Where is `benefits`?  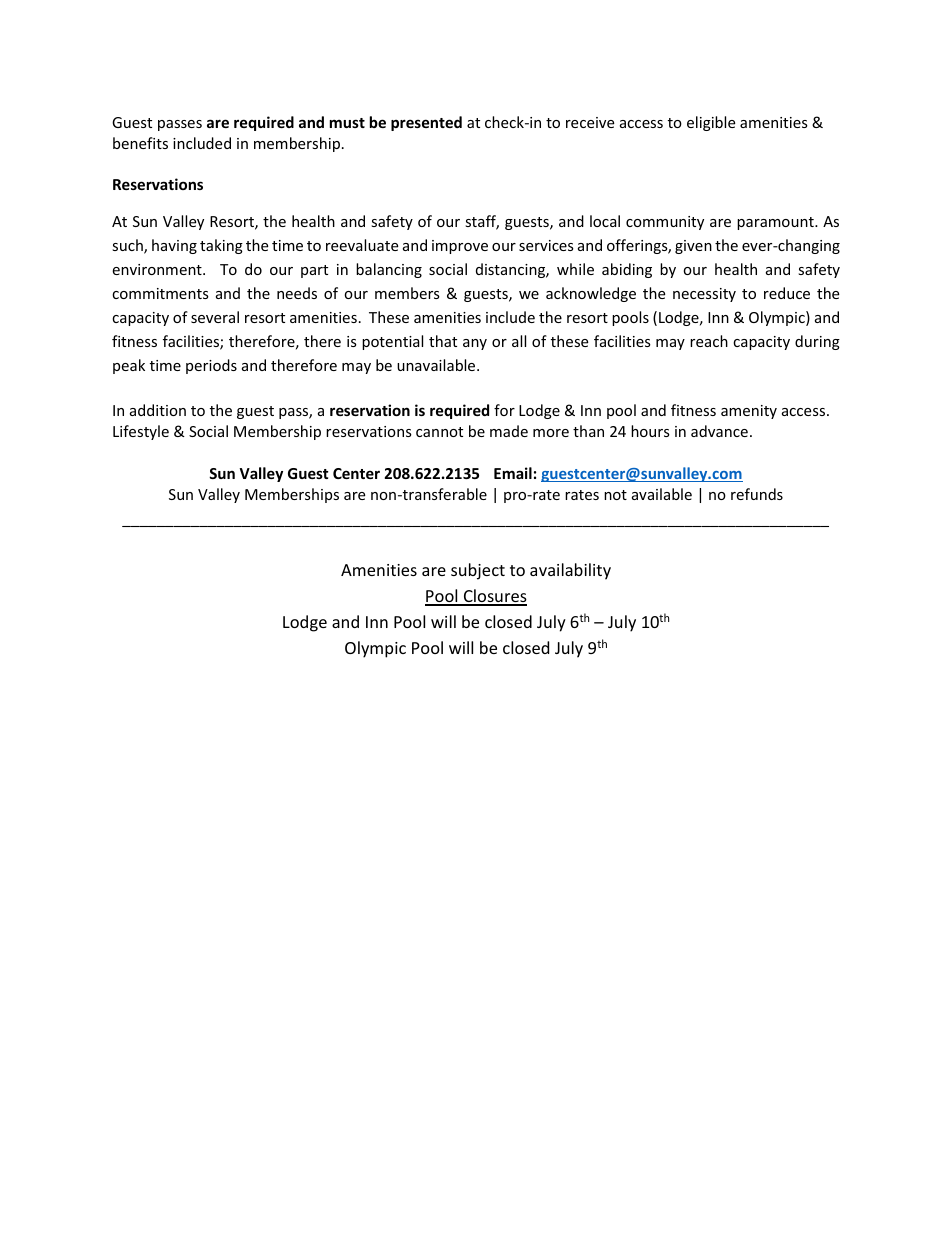
benefits is located at coordinates (140, 143).
